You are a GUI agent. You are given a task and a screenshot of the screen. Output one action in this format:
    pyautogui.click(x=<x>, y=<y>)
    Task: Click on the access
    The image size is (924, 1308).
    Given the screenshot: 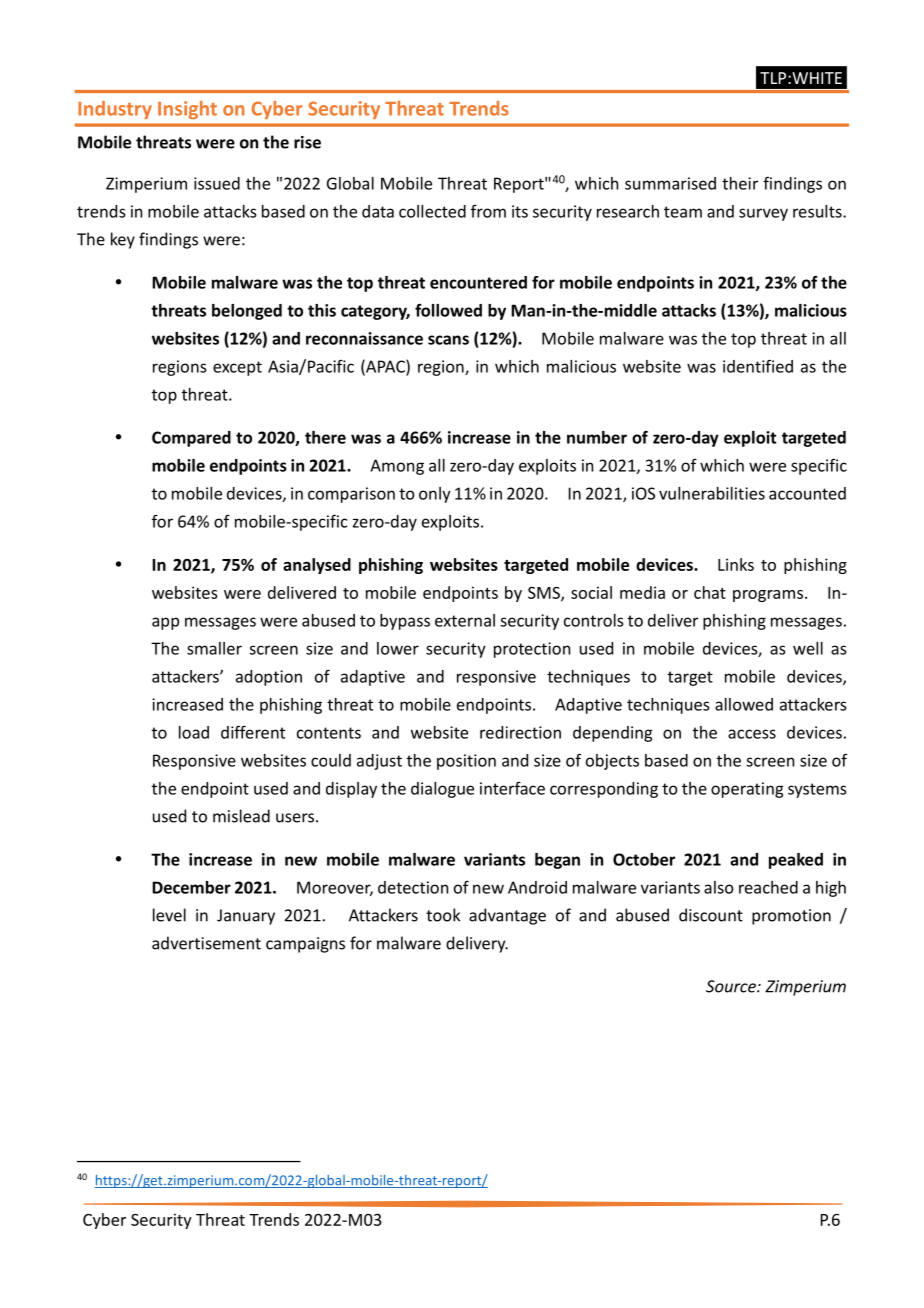 What is the action you would take?
    pyautogui.click(x=752, y=734)
